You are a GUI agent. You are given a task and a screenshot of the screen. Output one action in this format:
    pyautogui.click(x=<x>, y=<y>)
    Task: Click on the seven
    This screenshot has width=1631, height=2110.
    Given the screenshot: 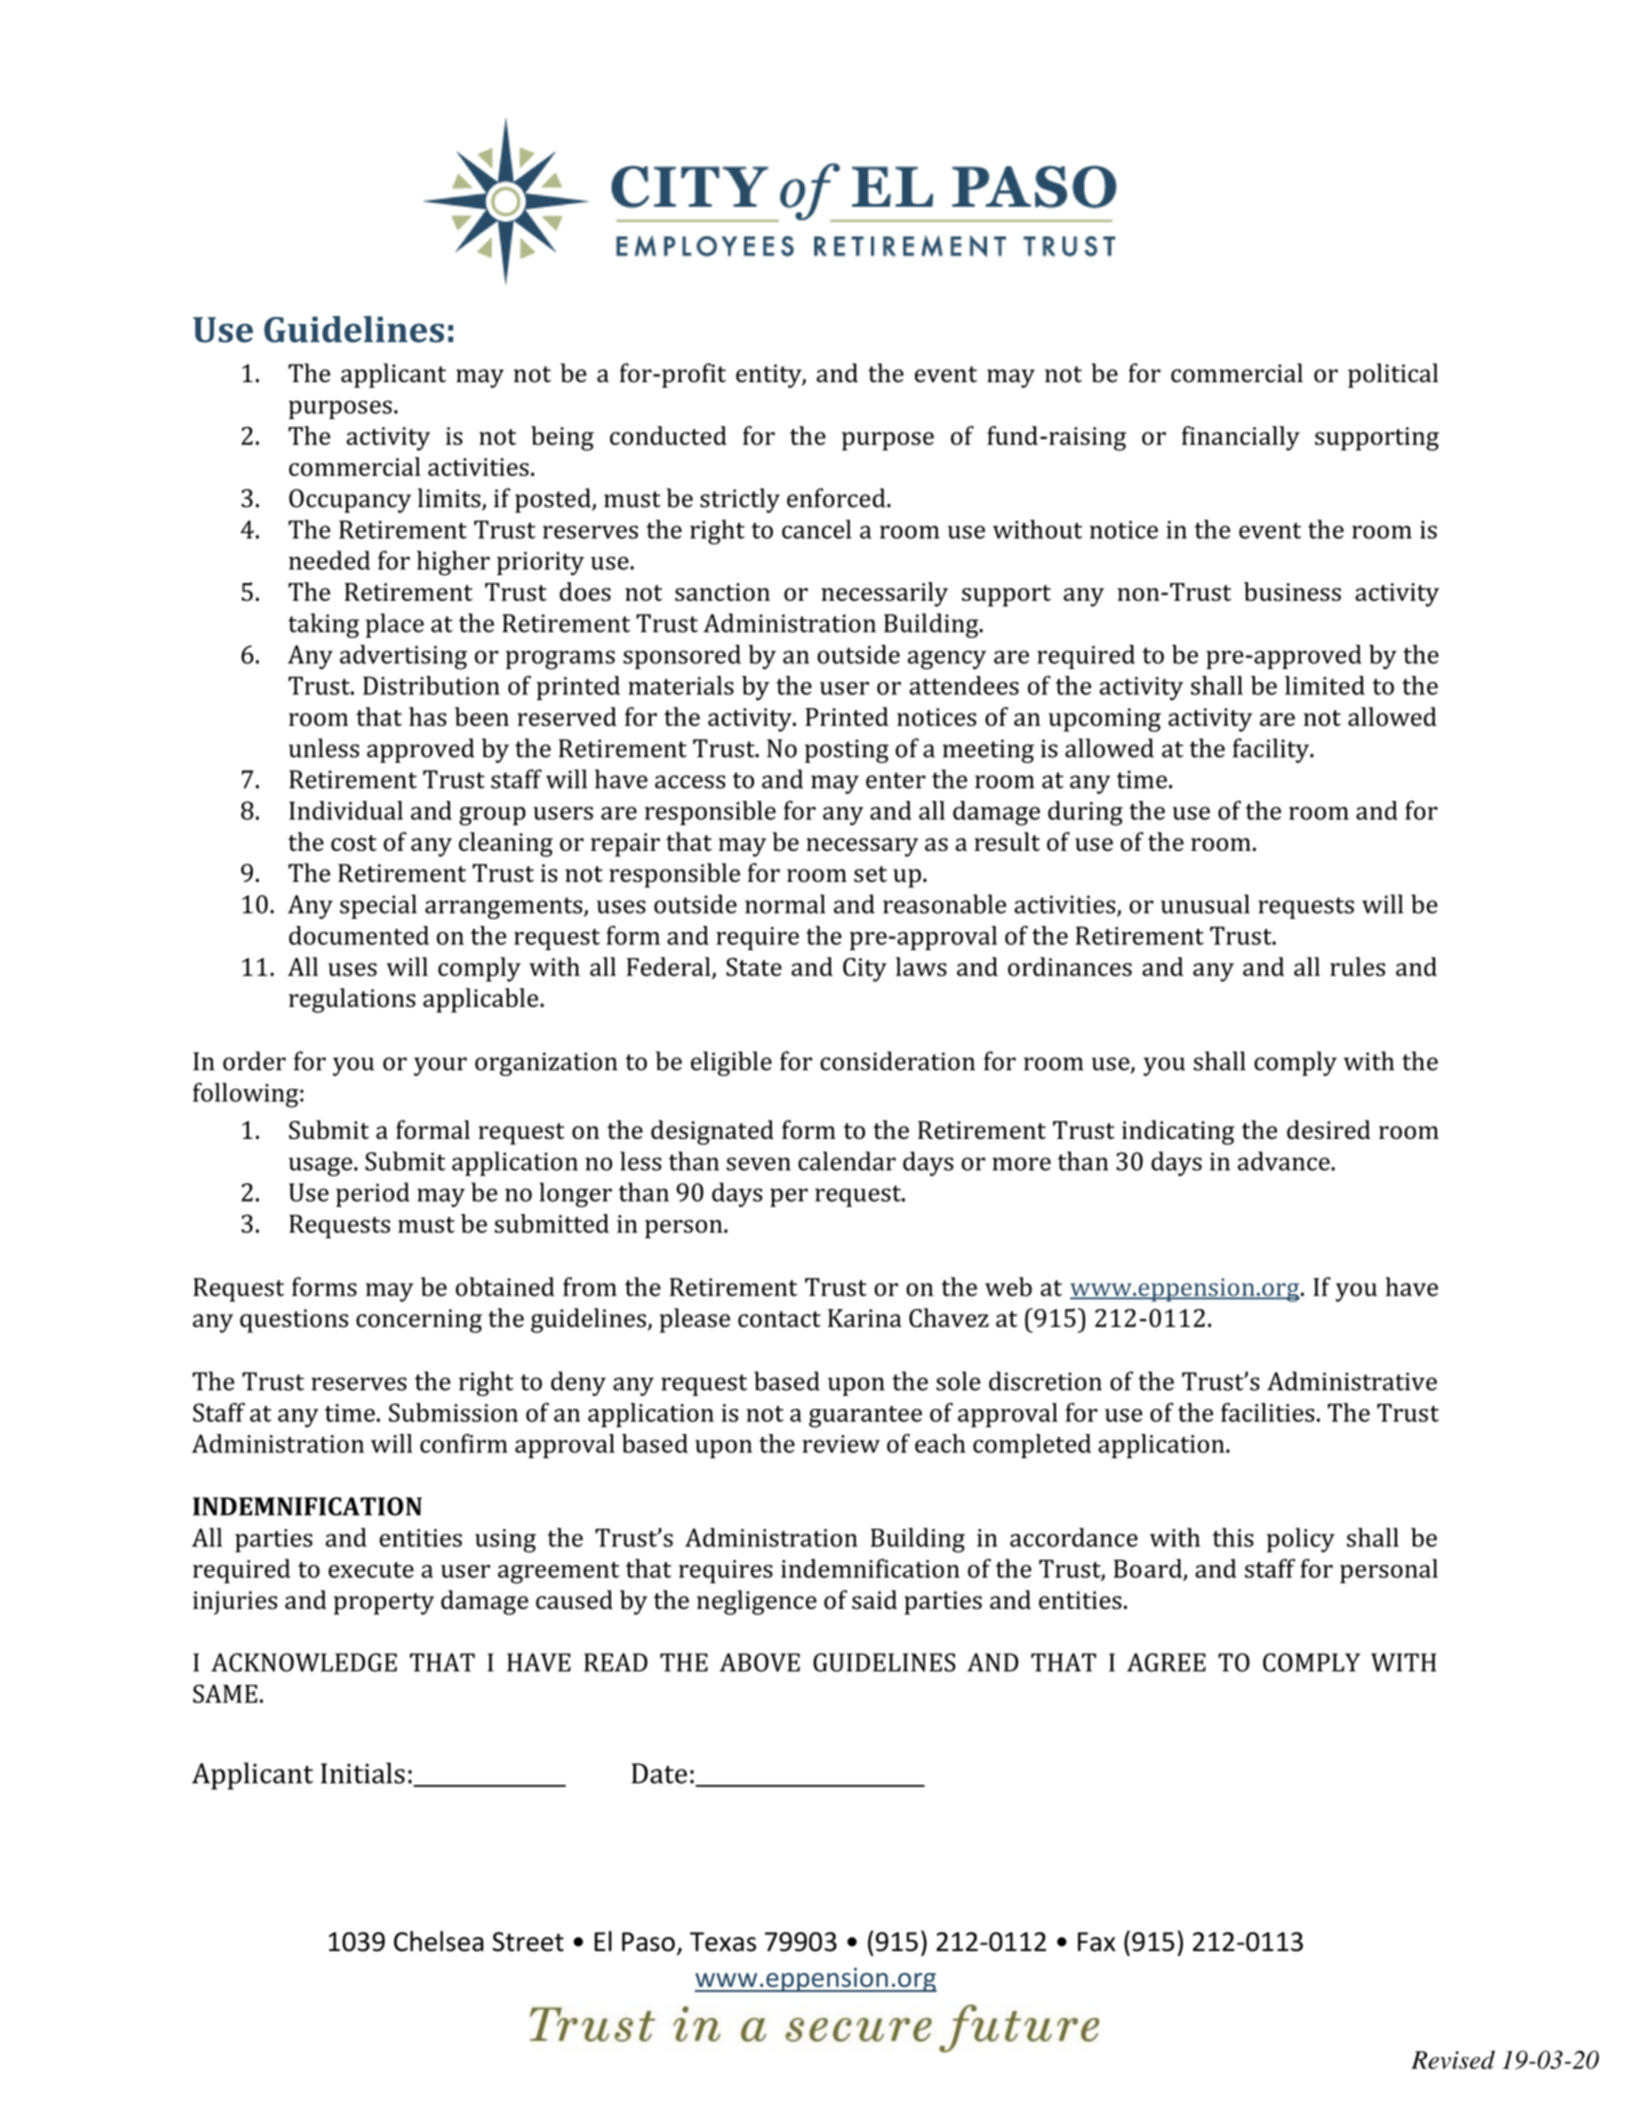 What is the action you would take?
    pyautogui.click(x=759, y=1164)
